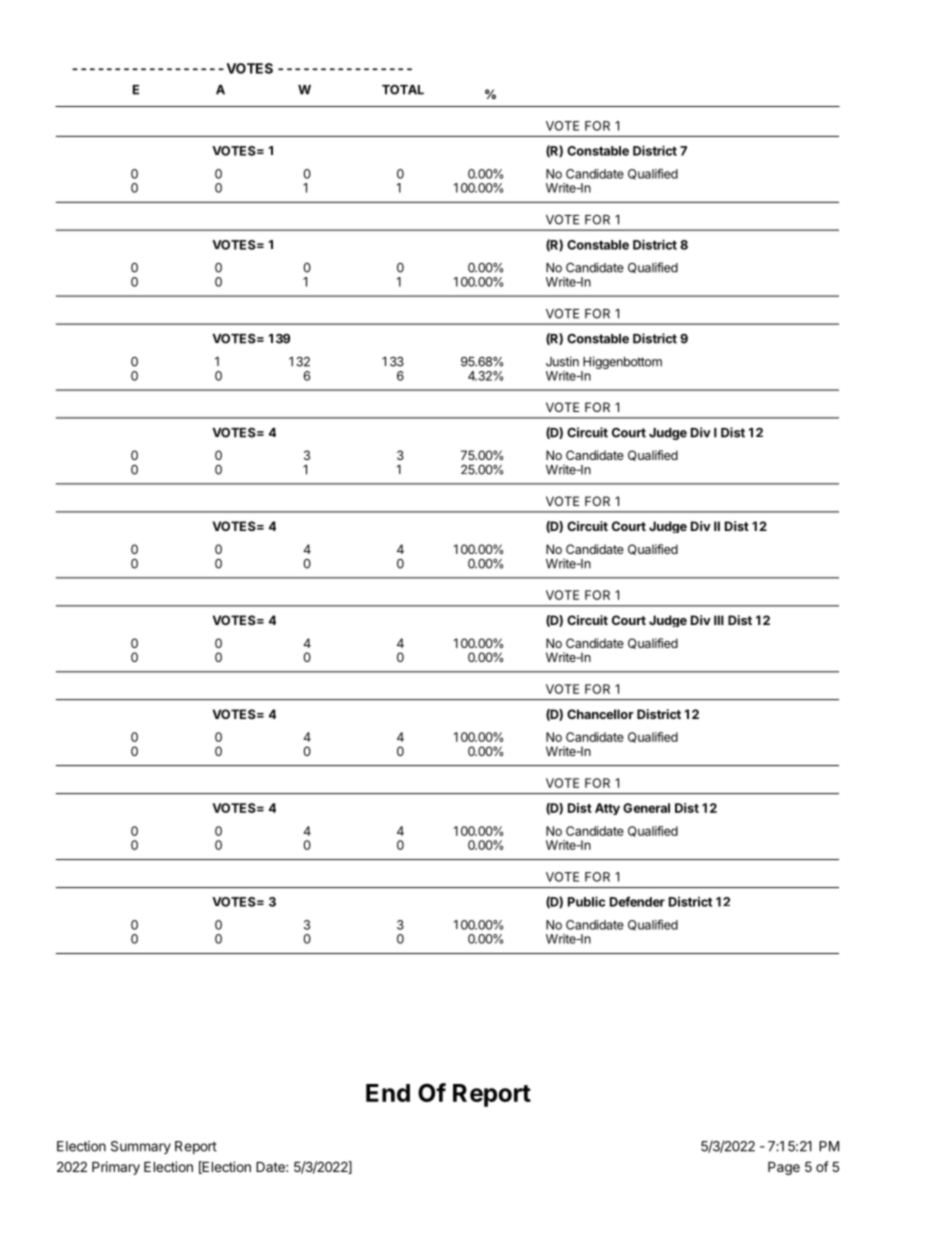  Describe the element at coordinates (562, 361) in the page. I see `Justin` at that location.
